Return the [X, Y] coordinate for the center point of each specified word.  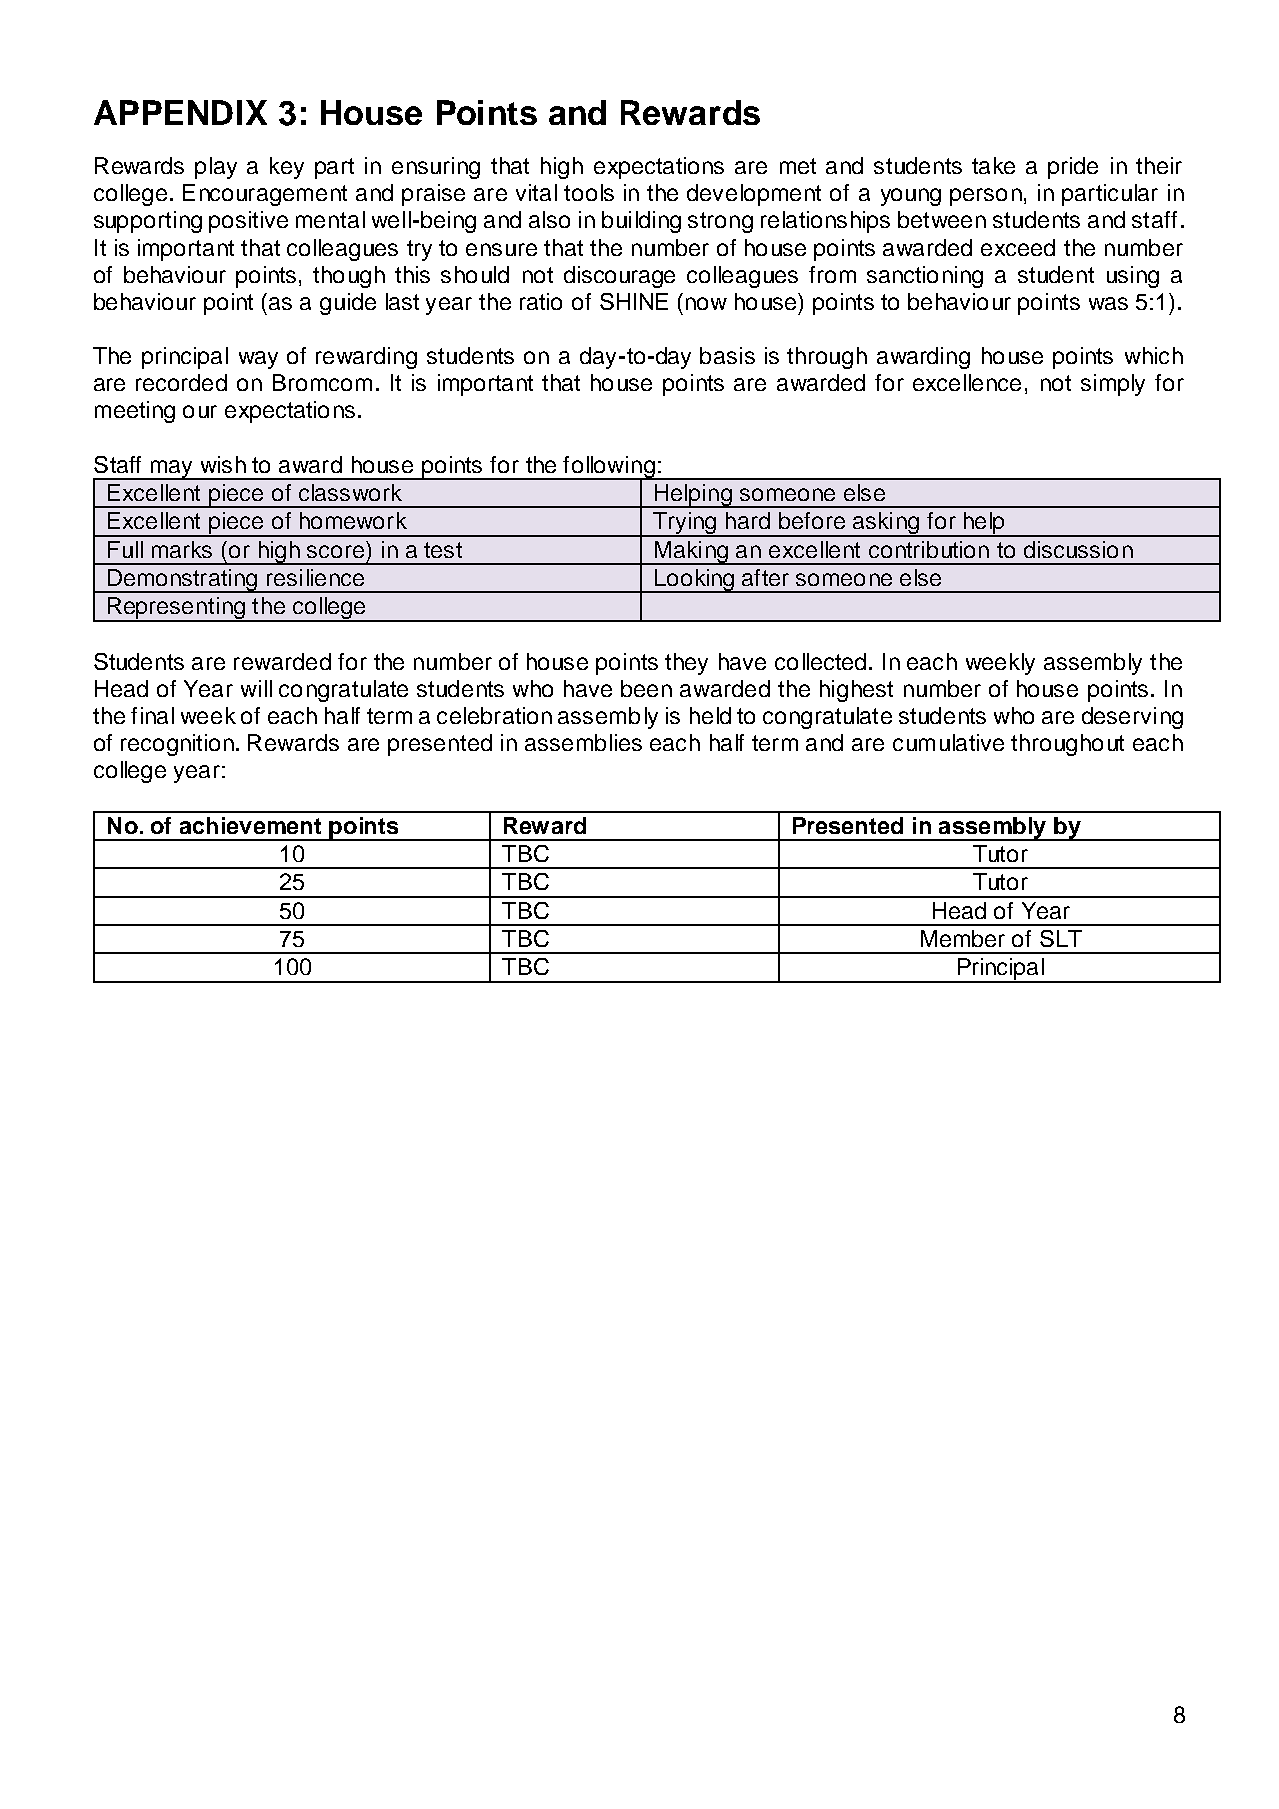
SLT [1061, 938]
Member [963, 938]
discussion [1078, 549]
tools [589, 192]
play [216, 168]
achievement [250, 825]
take [993, 165]
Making [691, 553]
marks [182, 549]
